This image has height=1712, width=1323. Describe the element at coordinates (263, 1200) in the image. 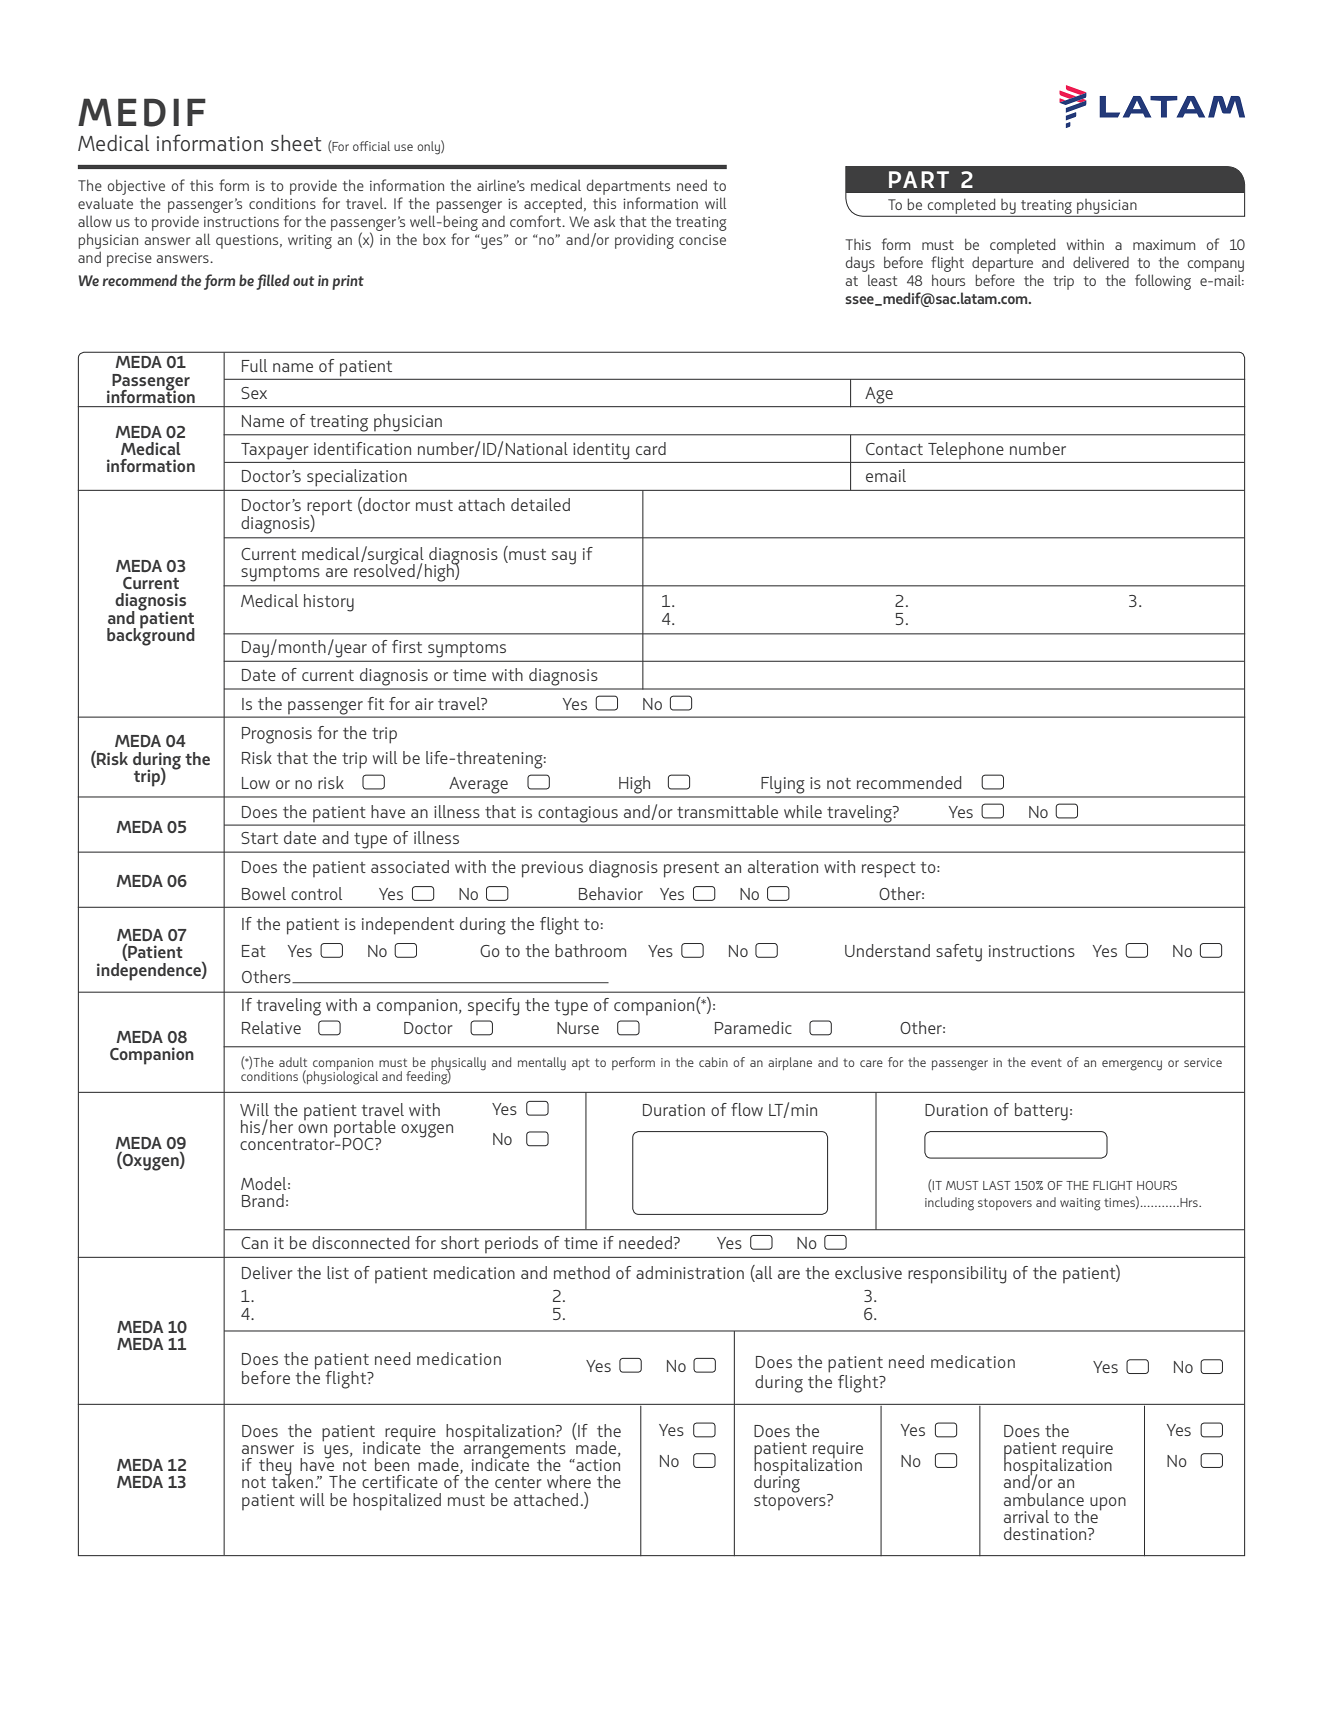

I see `Brand` at that location.
